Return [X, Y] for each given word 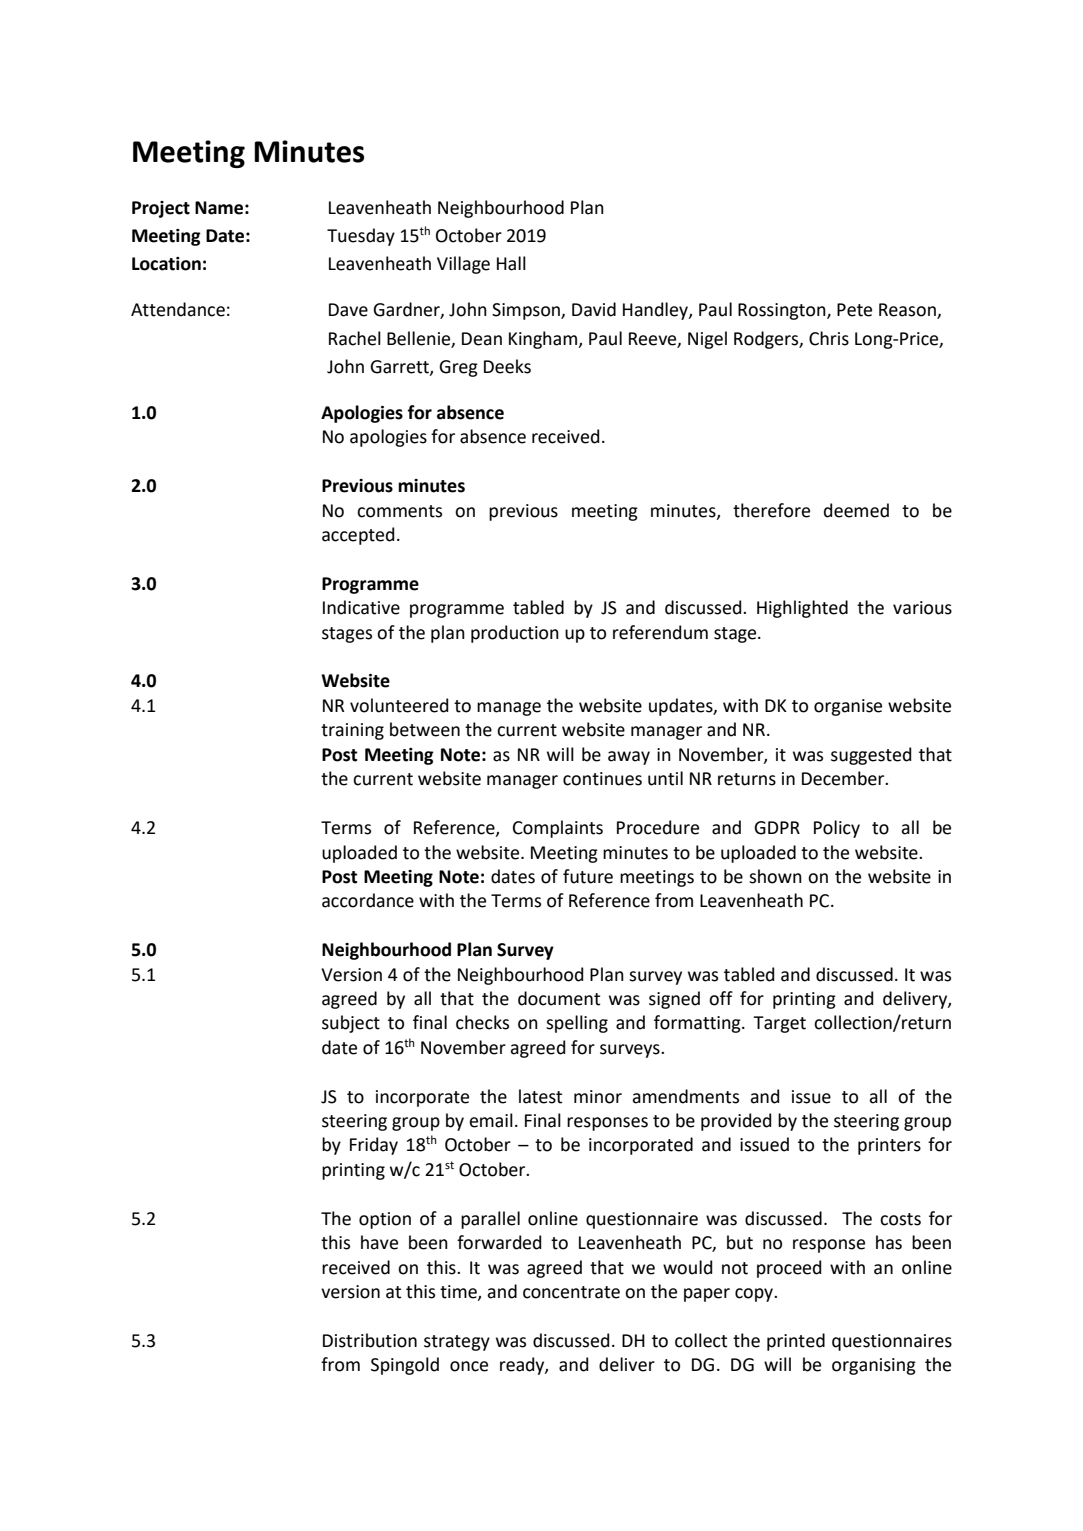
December [844, 778]
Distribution [370, 1340]
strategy [457, 1343]
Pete [854, 310]
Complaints [558, 829]
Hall [511, 263]
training [352, 731]
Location [166, 264]
